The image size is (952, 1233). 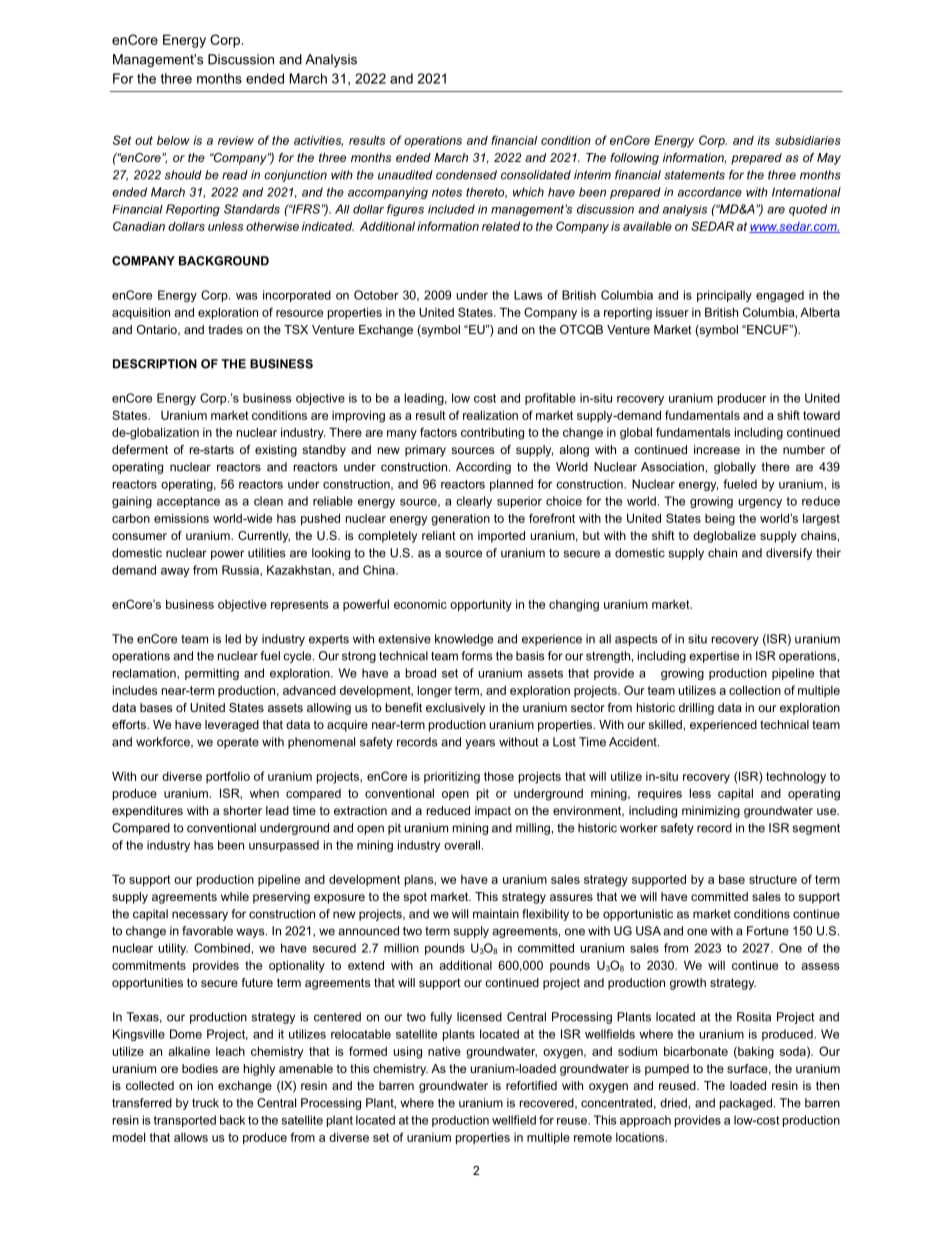 What do you see at coordinates (462, 845) in the screenshot?
I see `overall` at bounding box center [462, 845].
